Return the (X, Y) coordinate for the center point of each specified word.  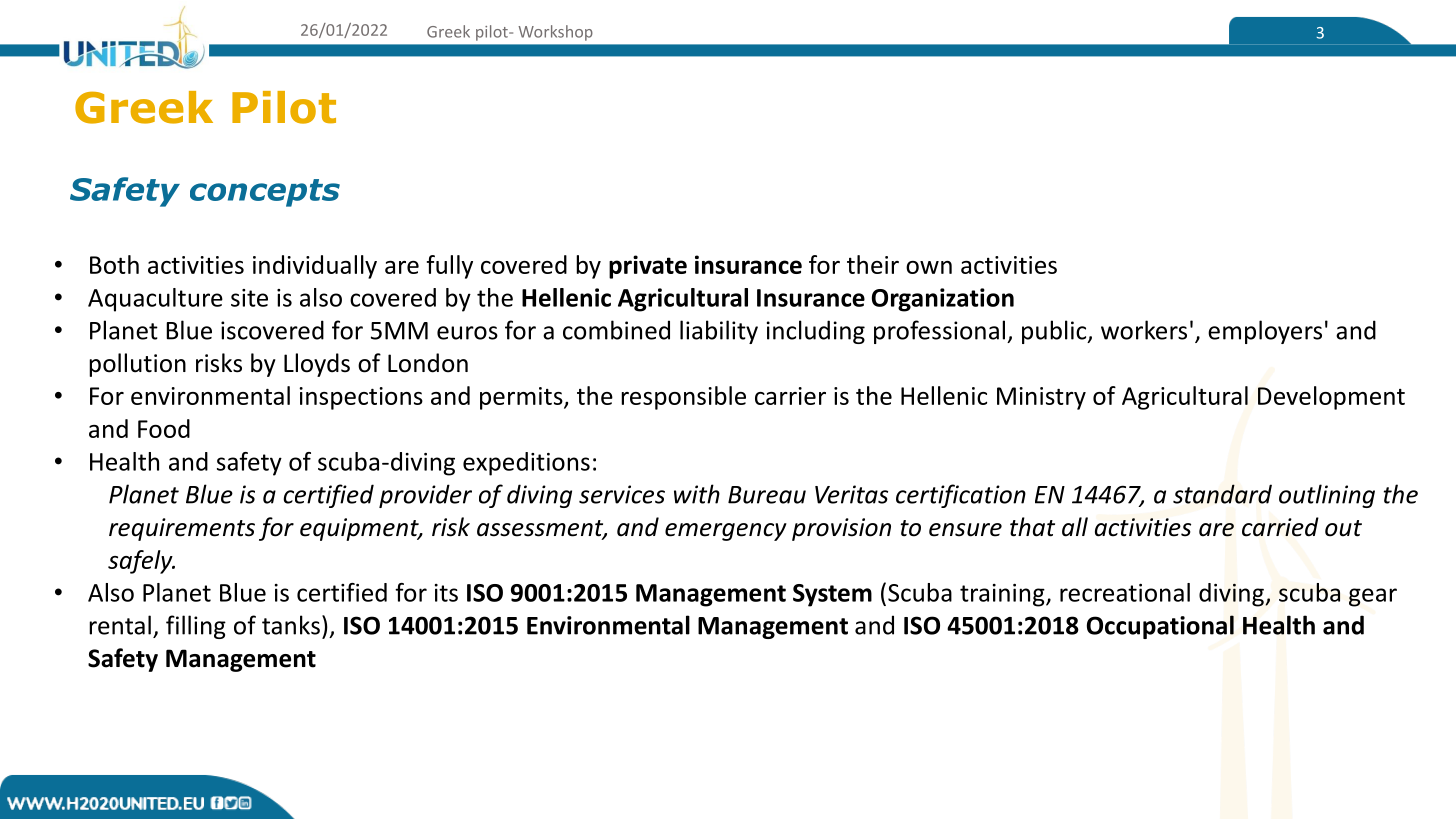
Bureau (767, 495)
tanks (291, 625)
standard (1222, 494)
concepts (265, 193)
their (873, 264)
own (929, 267)
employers (1265, 332)
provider (425, 496)
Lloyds (317, 365)
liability (719, 332)
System (832, 595)
